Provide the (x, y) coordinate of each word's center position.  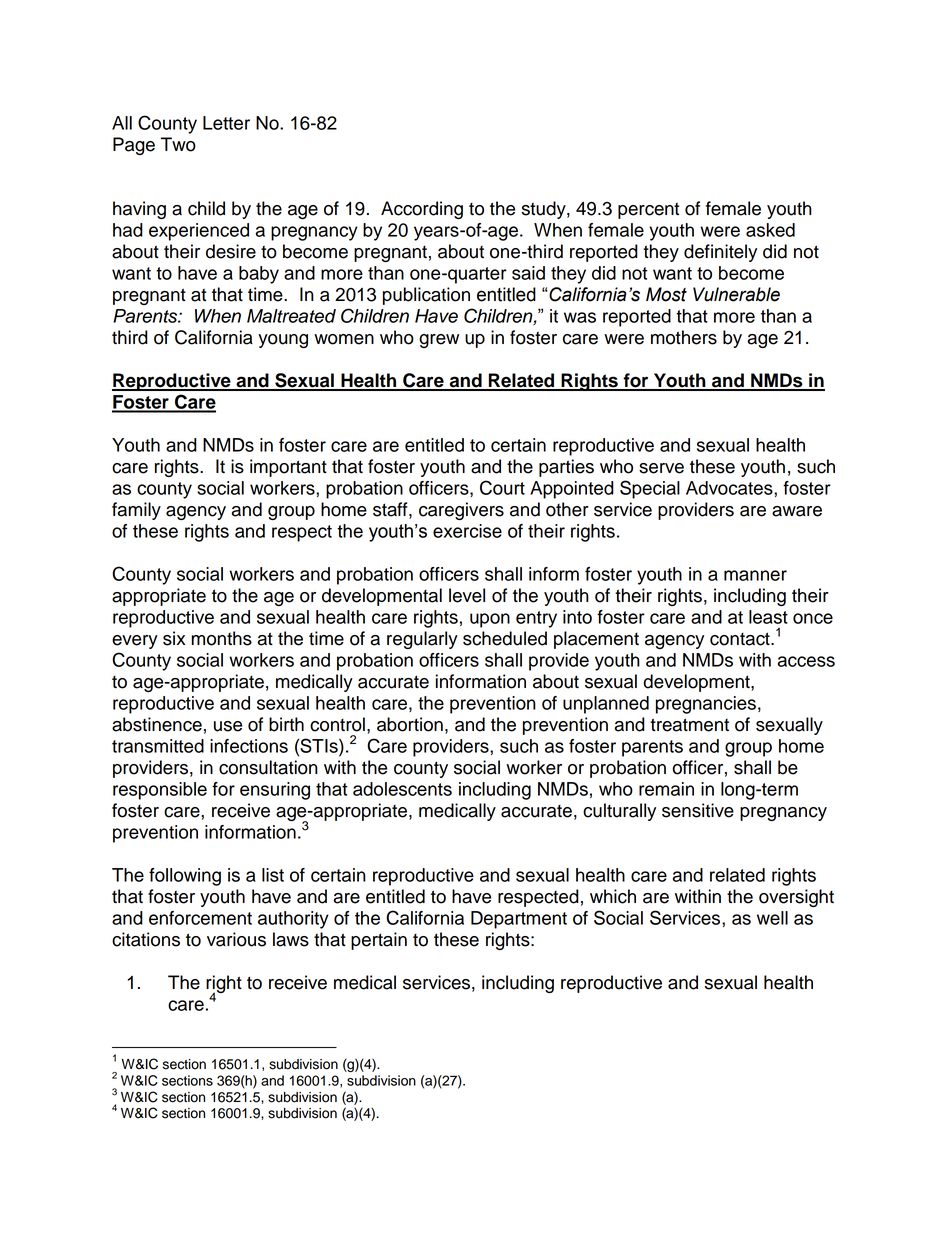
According (422, 210)
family (136, 511)
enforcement (200, 918)
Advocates (730, 488)
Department (519, 920)
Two (178, 144)
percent (648, 211)
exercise (467, 531)
